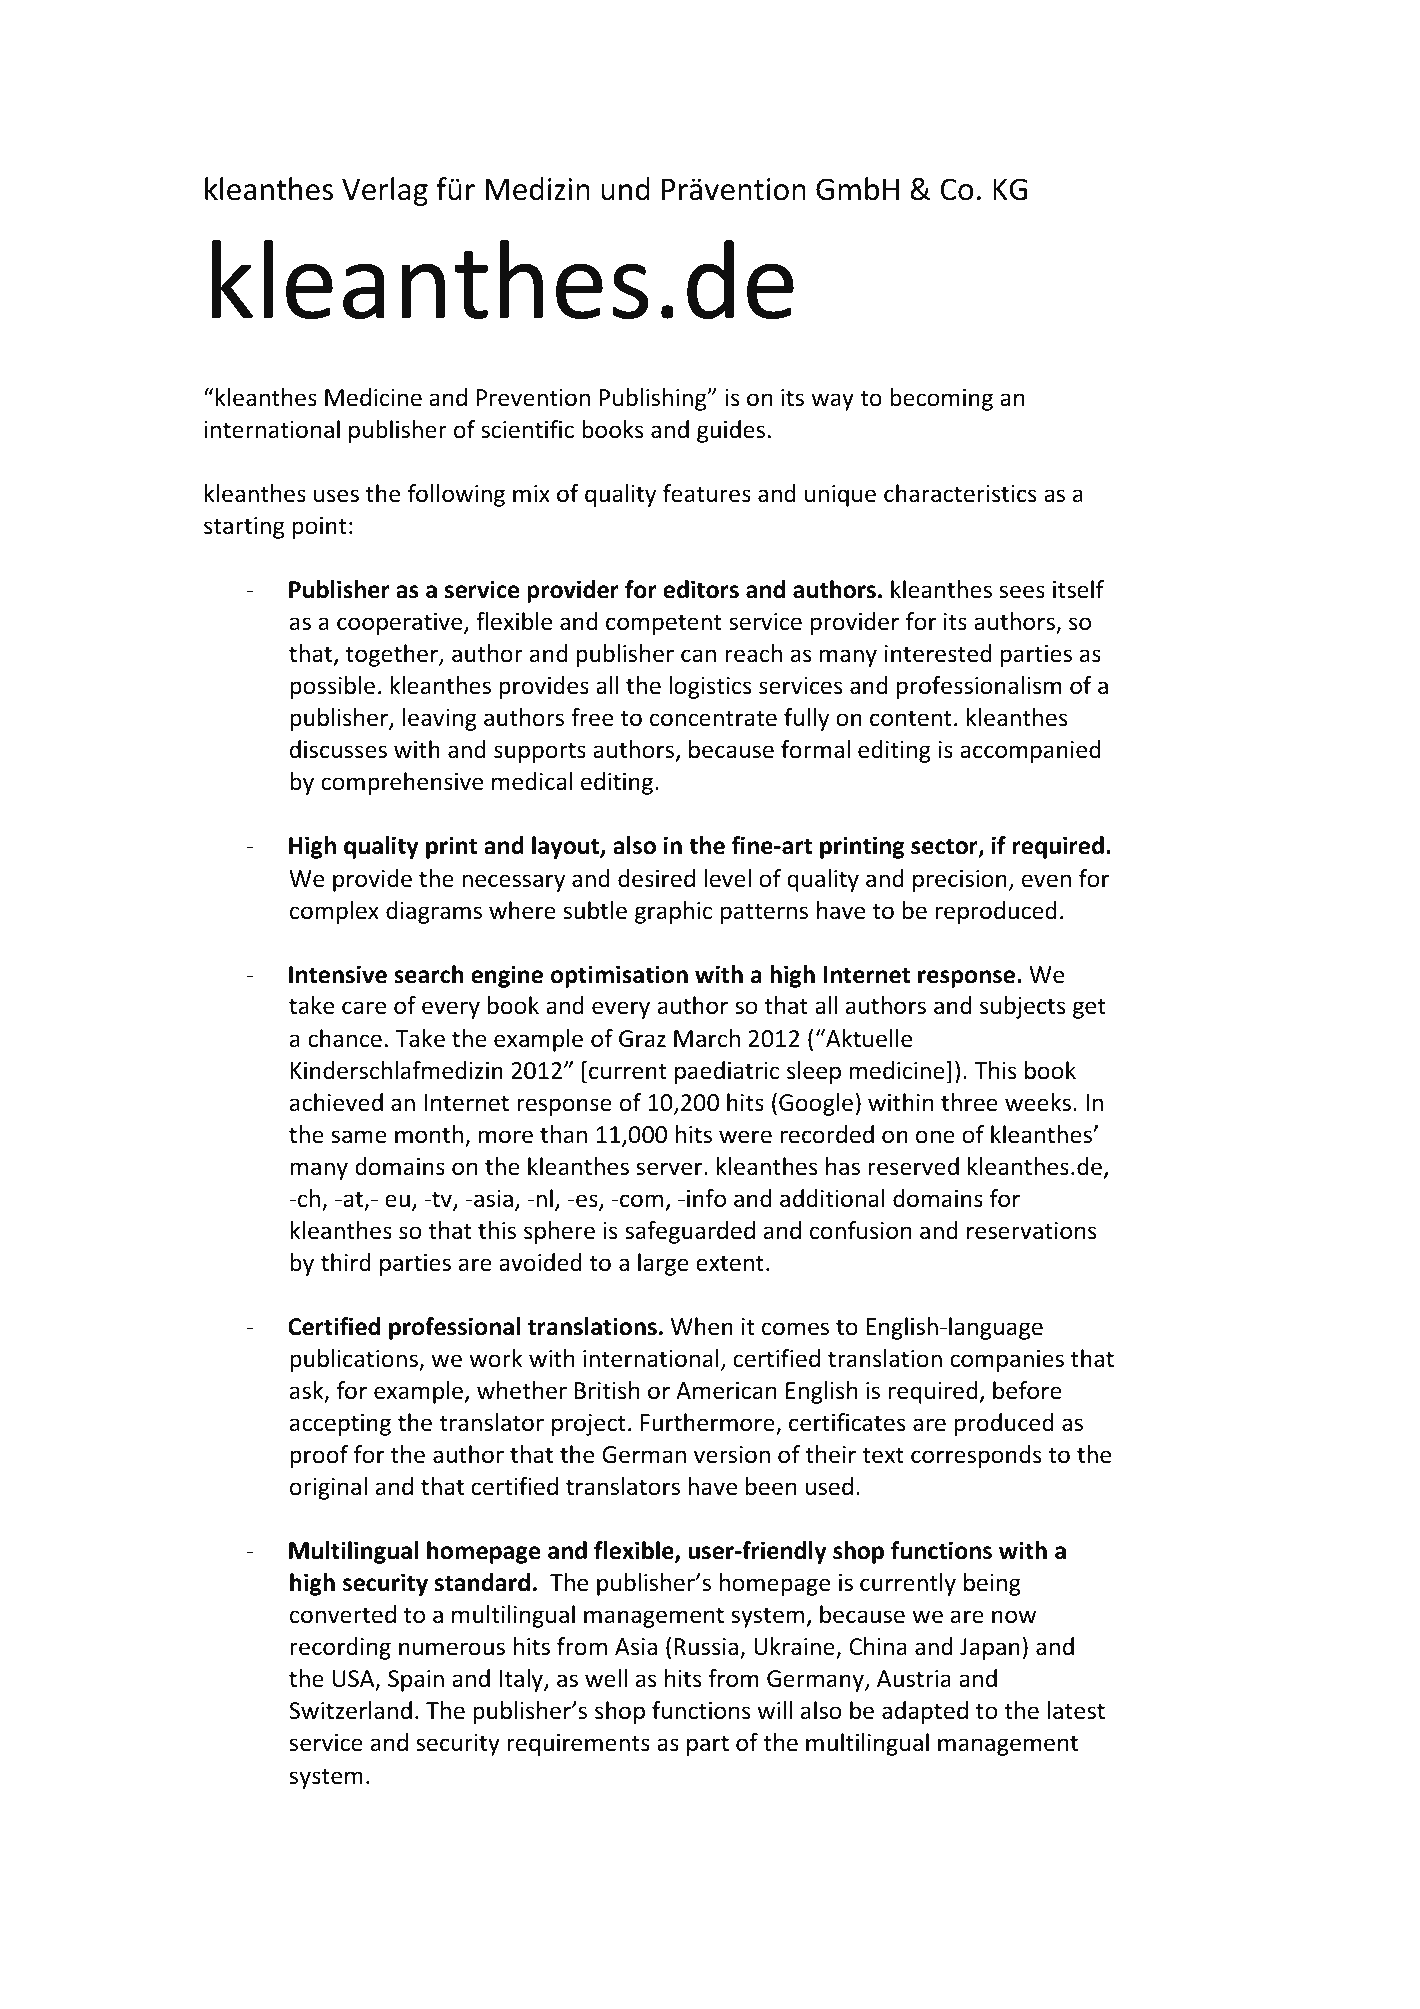  I want to click on becoming, so click(941, 399).
